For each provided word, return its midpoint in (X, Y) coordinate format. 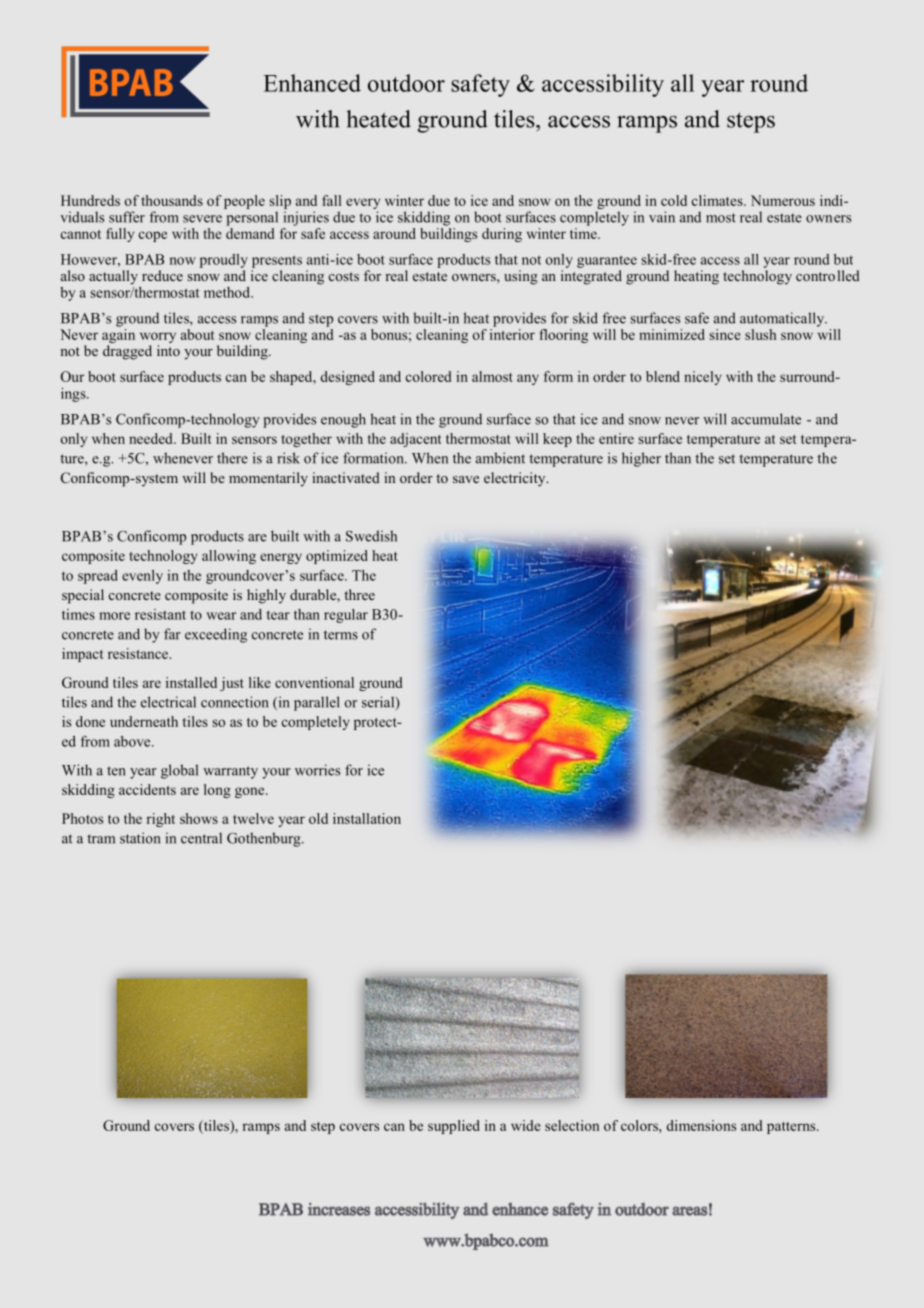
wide (526, 1125)
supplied (454, 1127)
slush (760, 334)
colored (428, 376)
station (140, 838)
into (168, 350)
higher (641, 459)
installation (367, 818)
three (359, 594)
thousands (172, 200)
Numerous (783, 200)
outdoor (406, 83)
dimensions (701, 1125)
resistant (160, 614)
